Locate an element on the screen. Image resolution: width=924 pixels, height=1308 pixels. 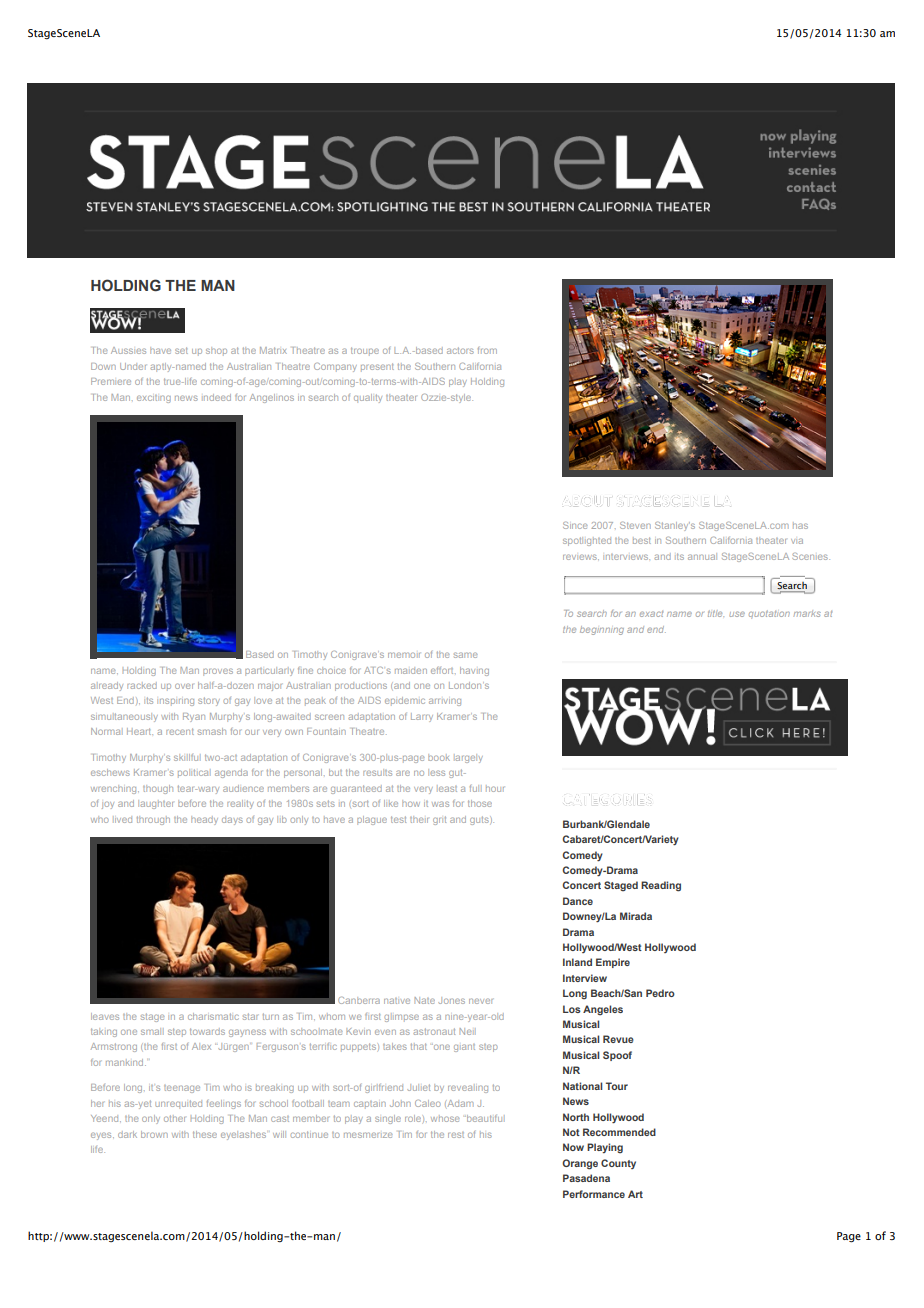
rest is located at coordinates (456, 1135).
